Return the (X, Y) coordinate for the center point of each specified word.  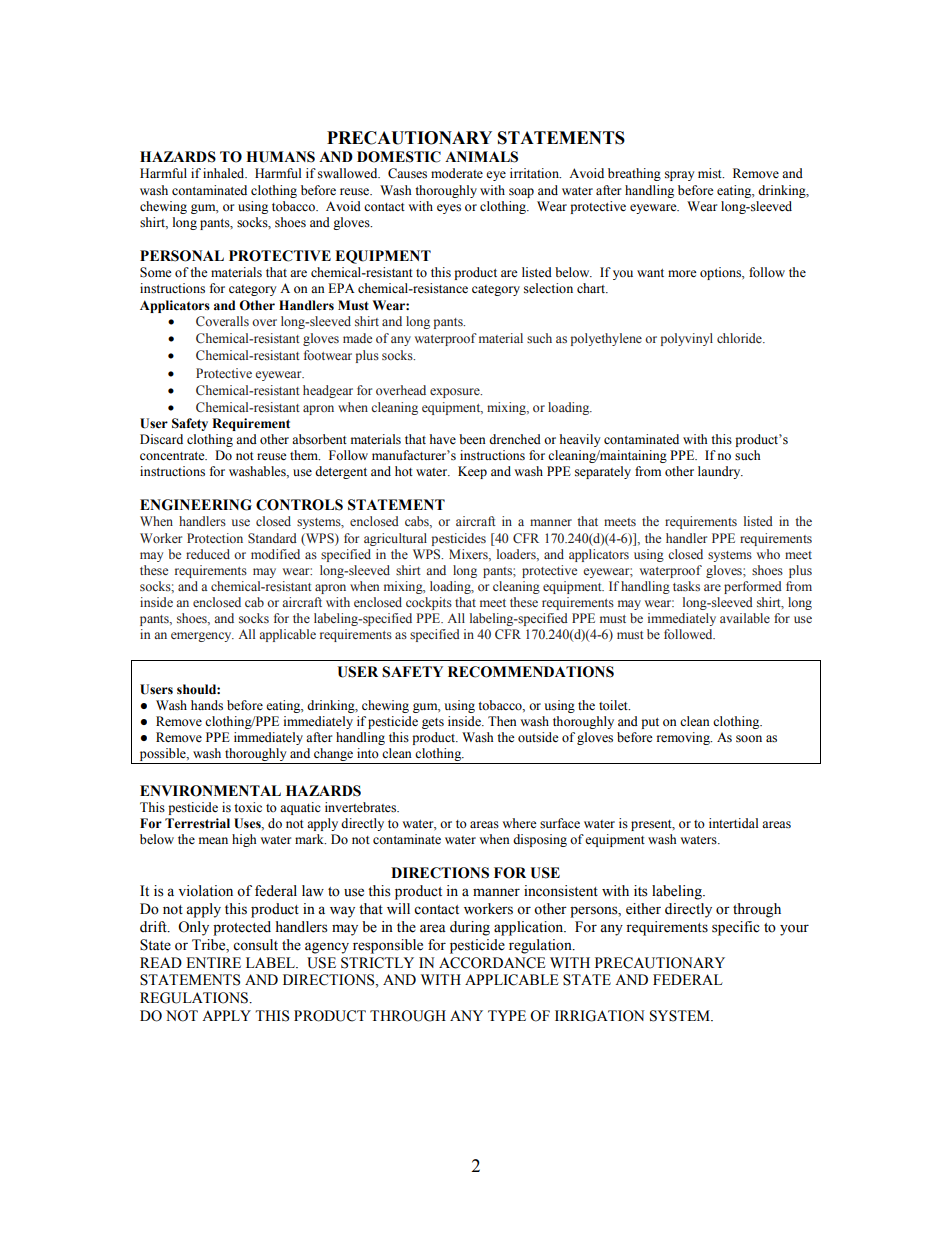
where (519, 823)
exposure (456, 393)
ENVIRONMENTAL (210, 791)
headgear (328, 391)
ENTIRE (213, 962)
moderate (457, 173)
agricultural (395, 539)
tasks (686, 586)
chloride (740, 338)
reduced (208, 554)
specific (736, 928)
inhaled (225, 173)
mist (711, 173)
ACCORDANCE (492, 963)
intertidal (733, 823)
